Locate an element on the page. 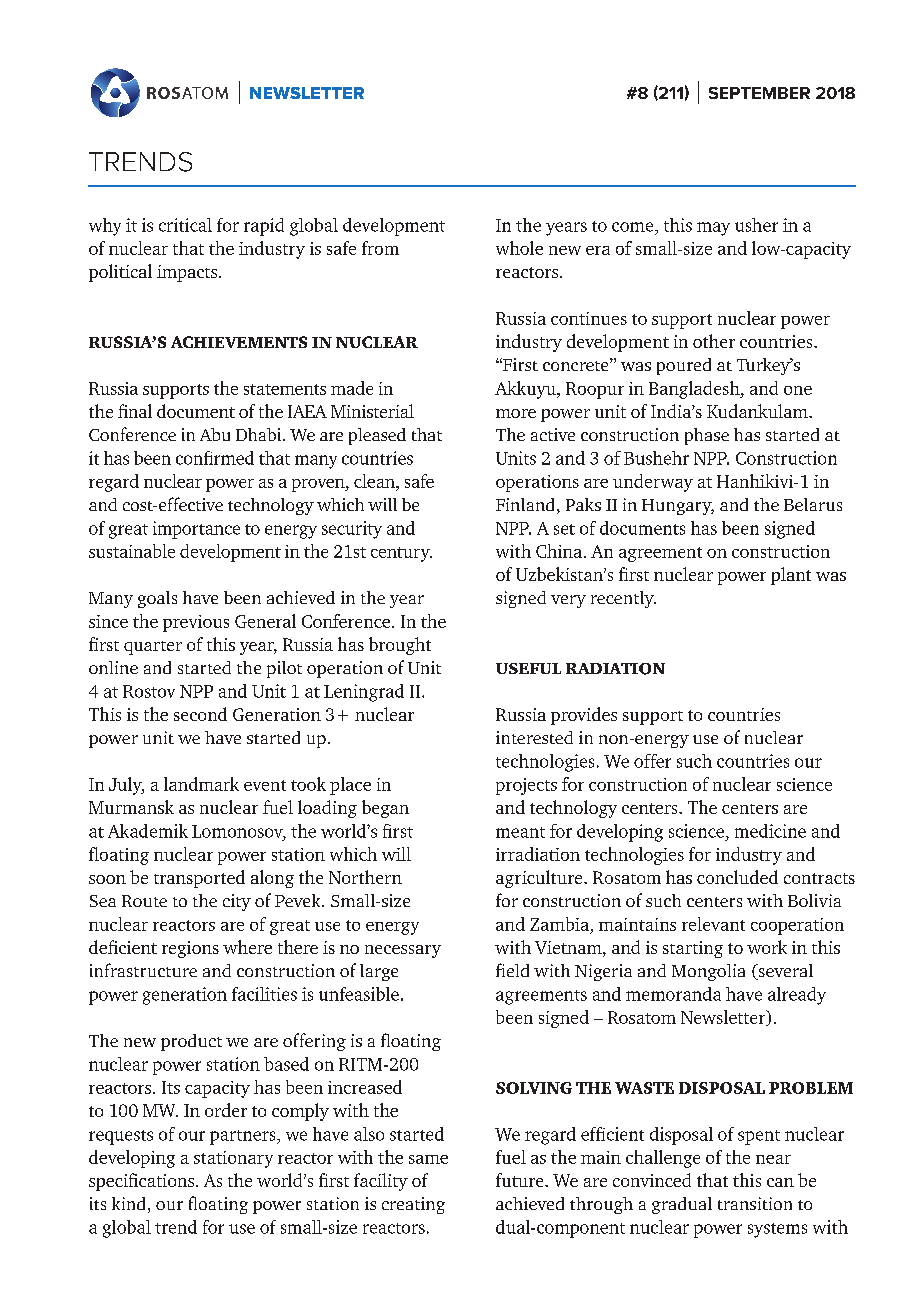  quarter is located at coordinates (153, 648).
